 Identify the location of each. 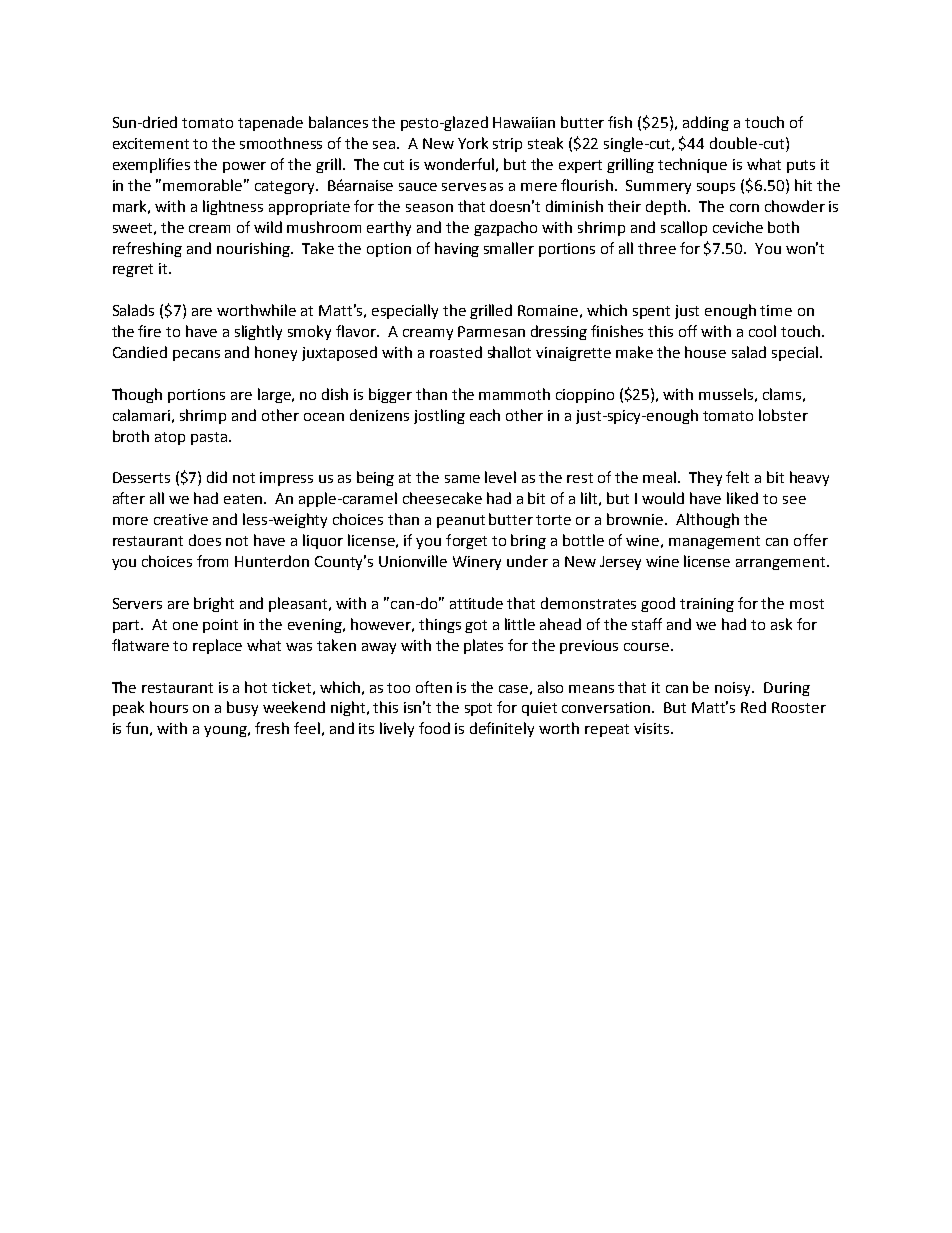
(485, 415).
